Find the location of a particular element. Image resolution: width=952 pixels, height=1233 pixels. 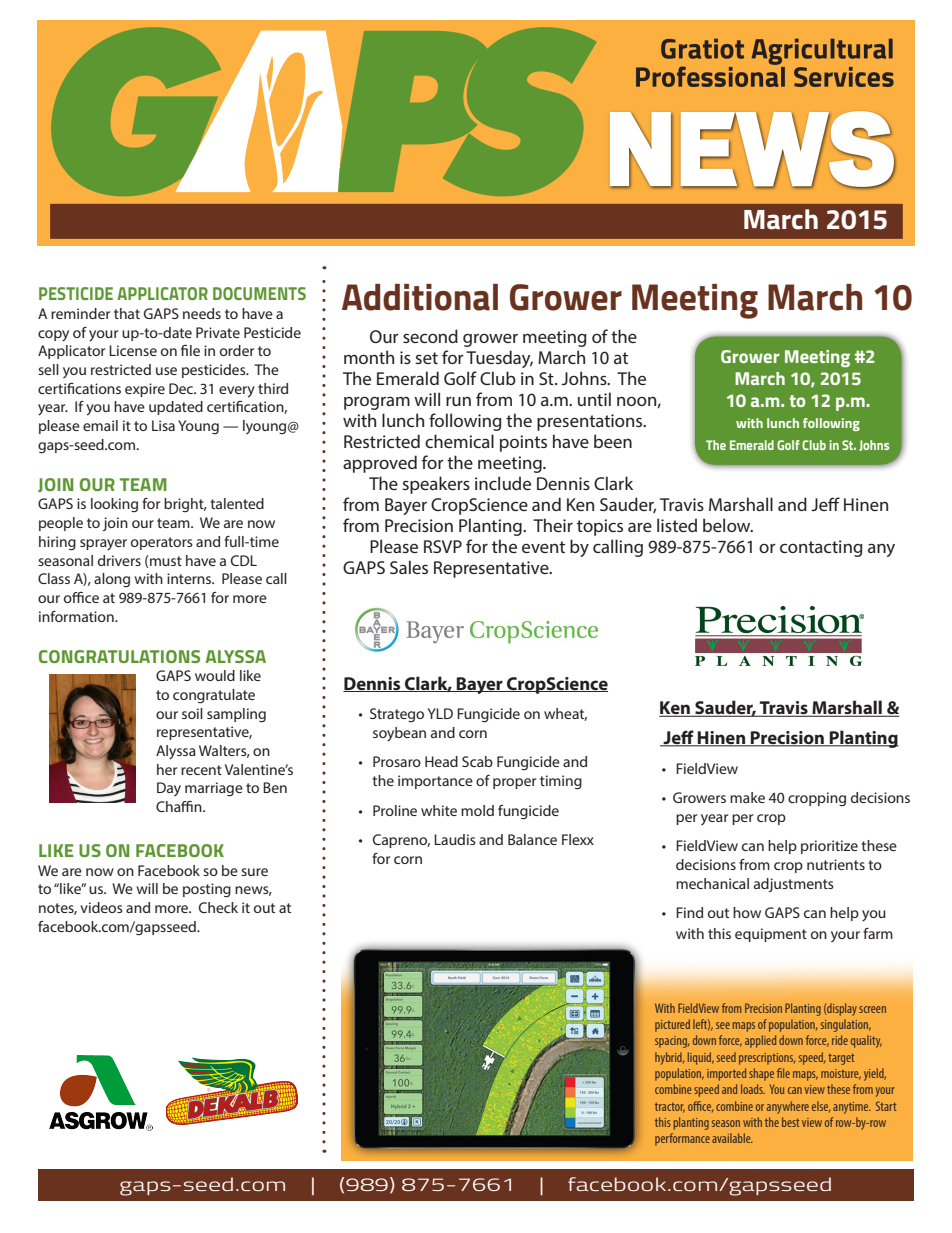

videos is located at coordinates (101, 907).
